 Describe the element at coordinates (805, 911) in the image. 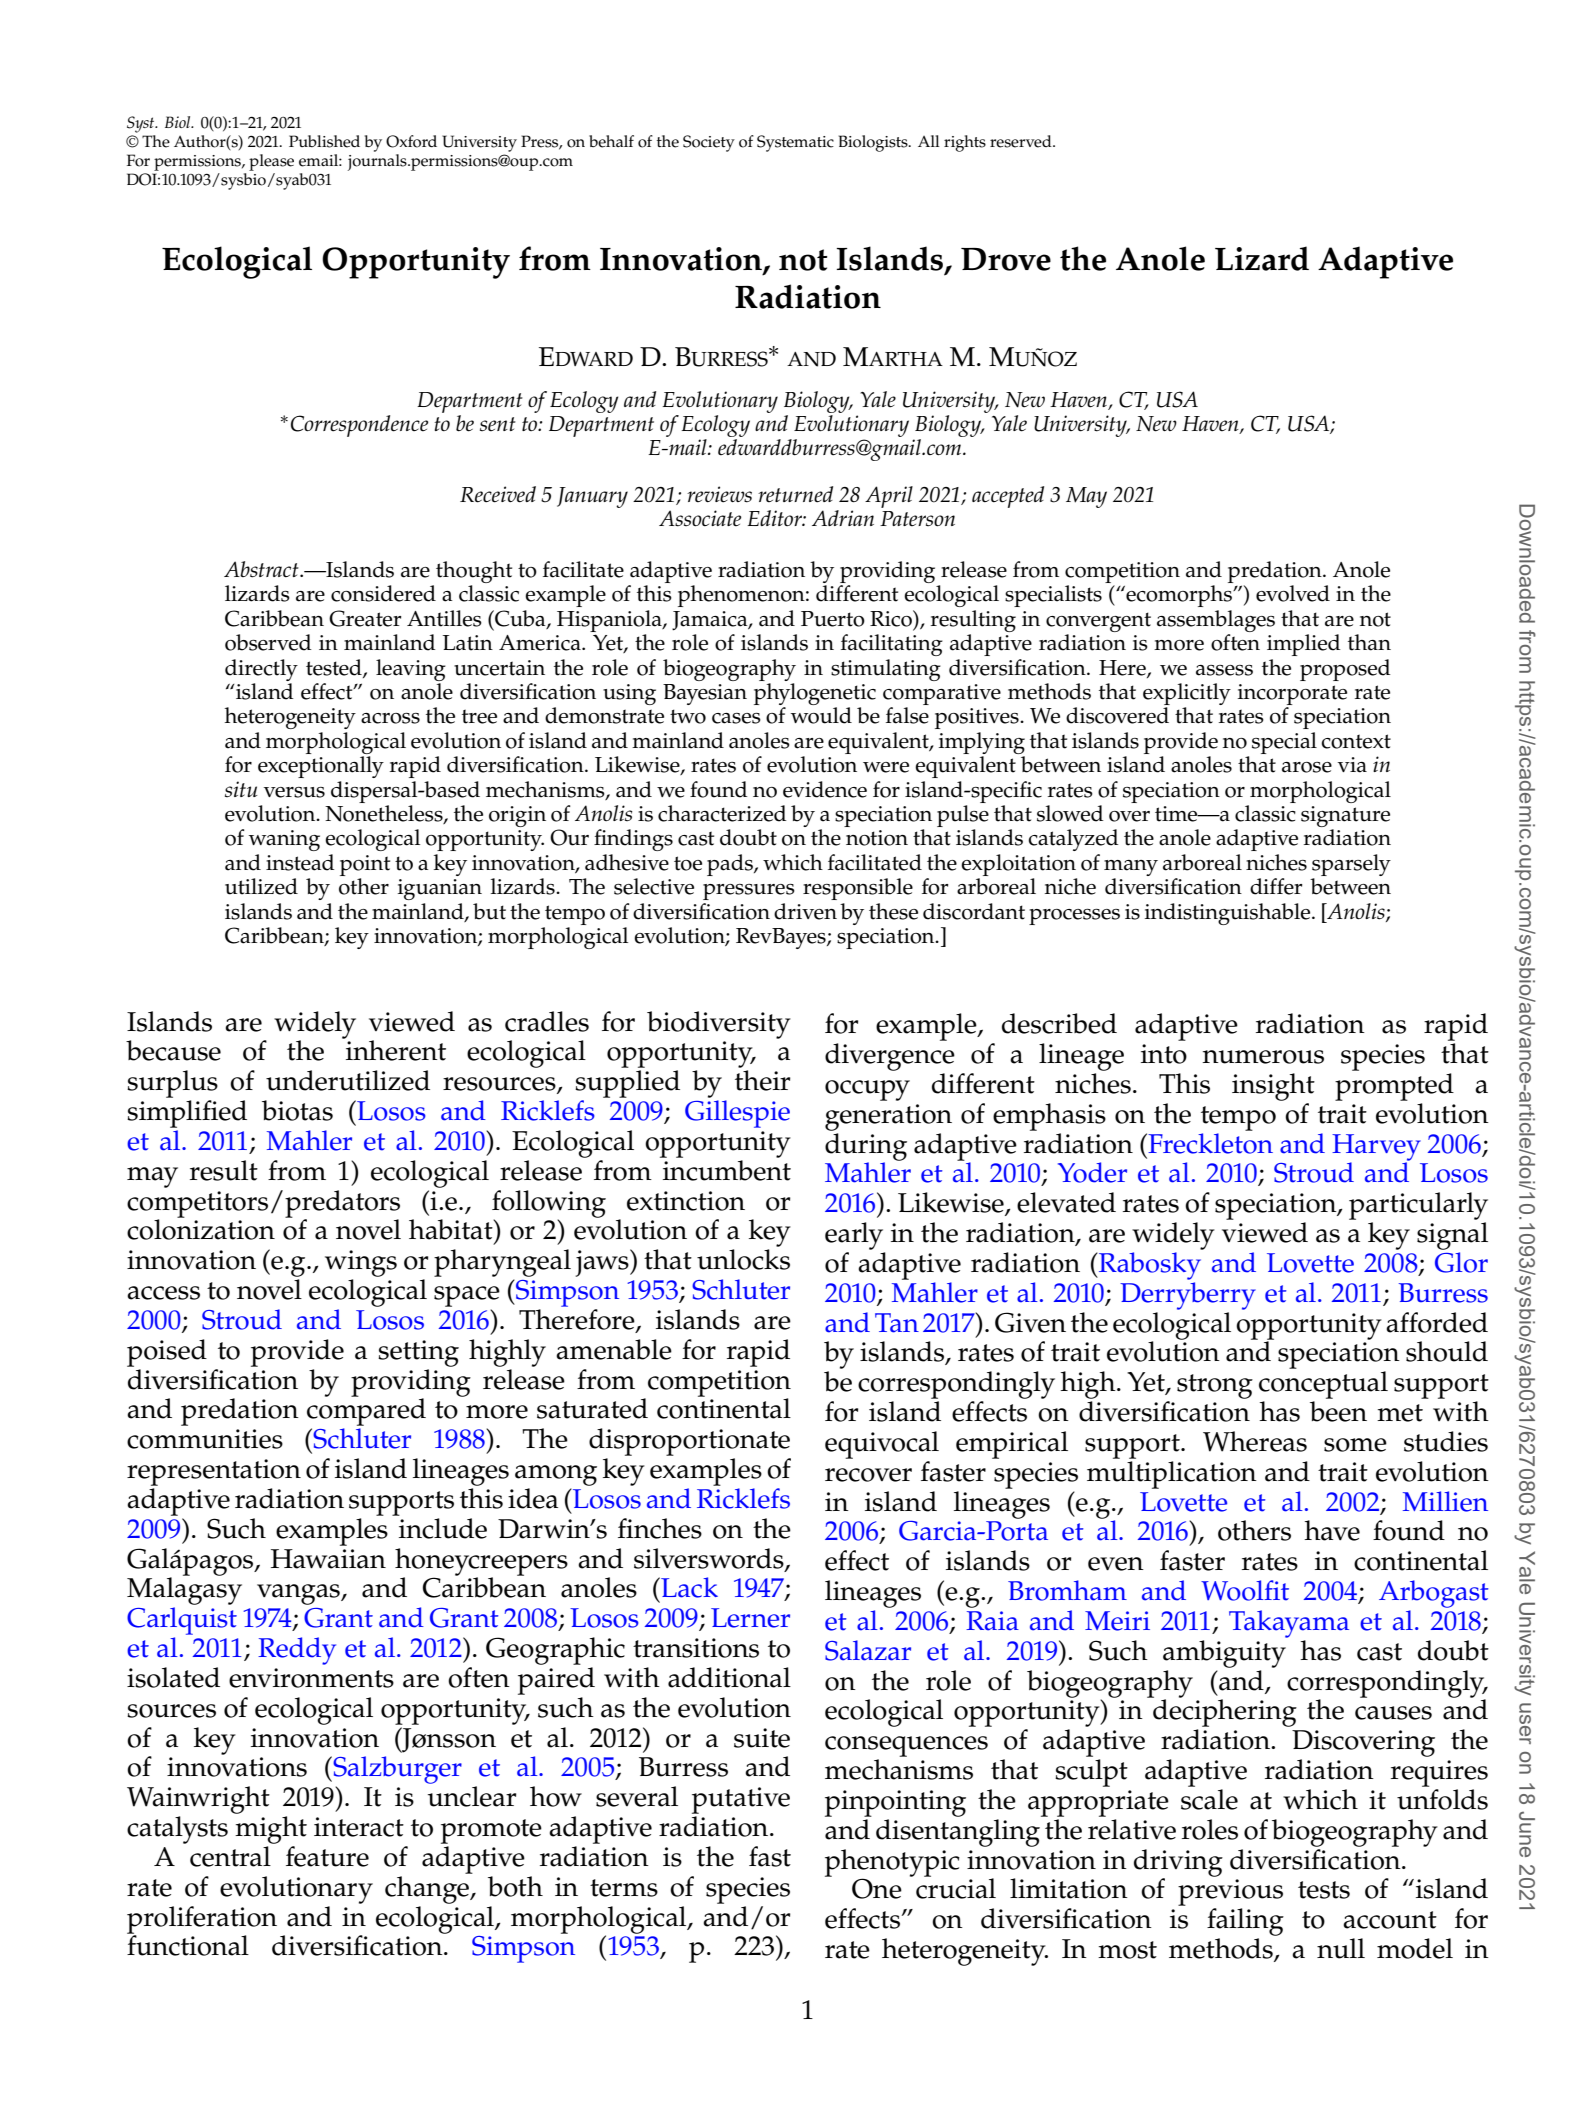

I see `driven` at that location.
